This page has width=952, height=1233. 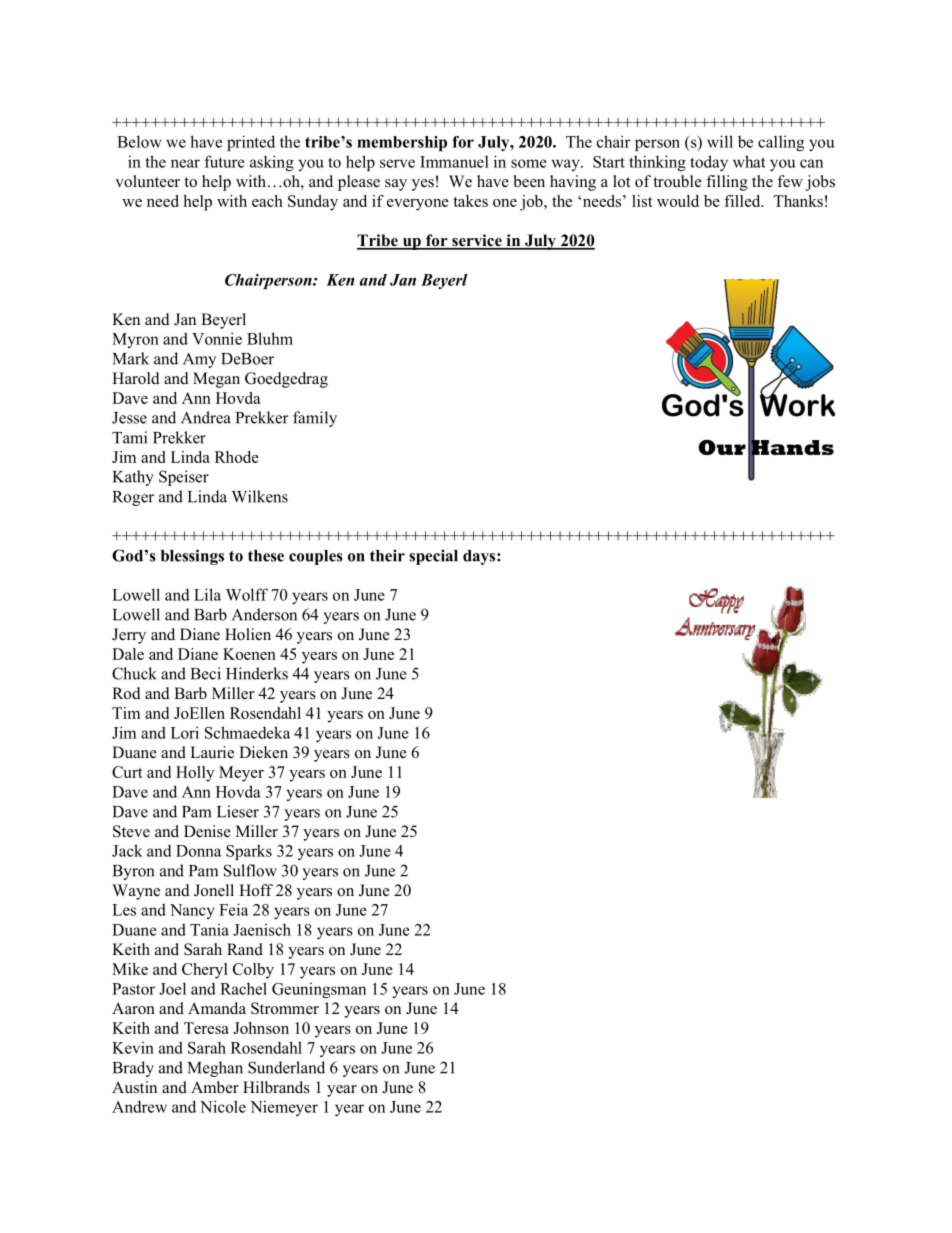 What do you see at coordinates (249, 852) in the page?
I see `Sparks` at bounding box center [249, 852].
